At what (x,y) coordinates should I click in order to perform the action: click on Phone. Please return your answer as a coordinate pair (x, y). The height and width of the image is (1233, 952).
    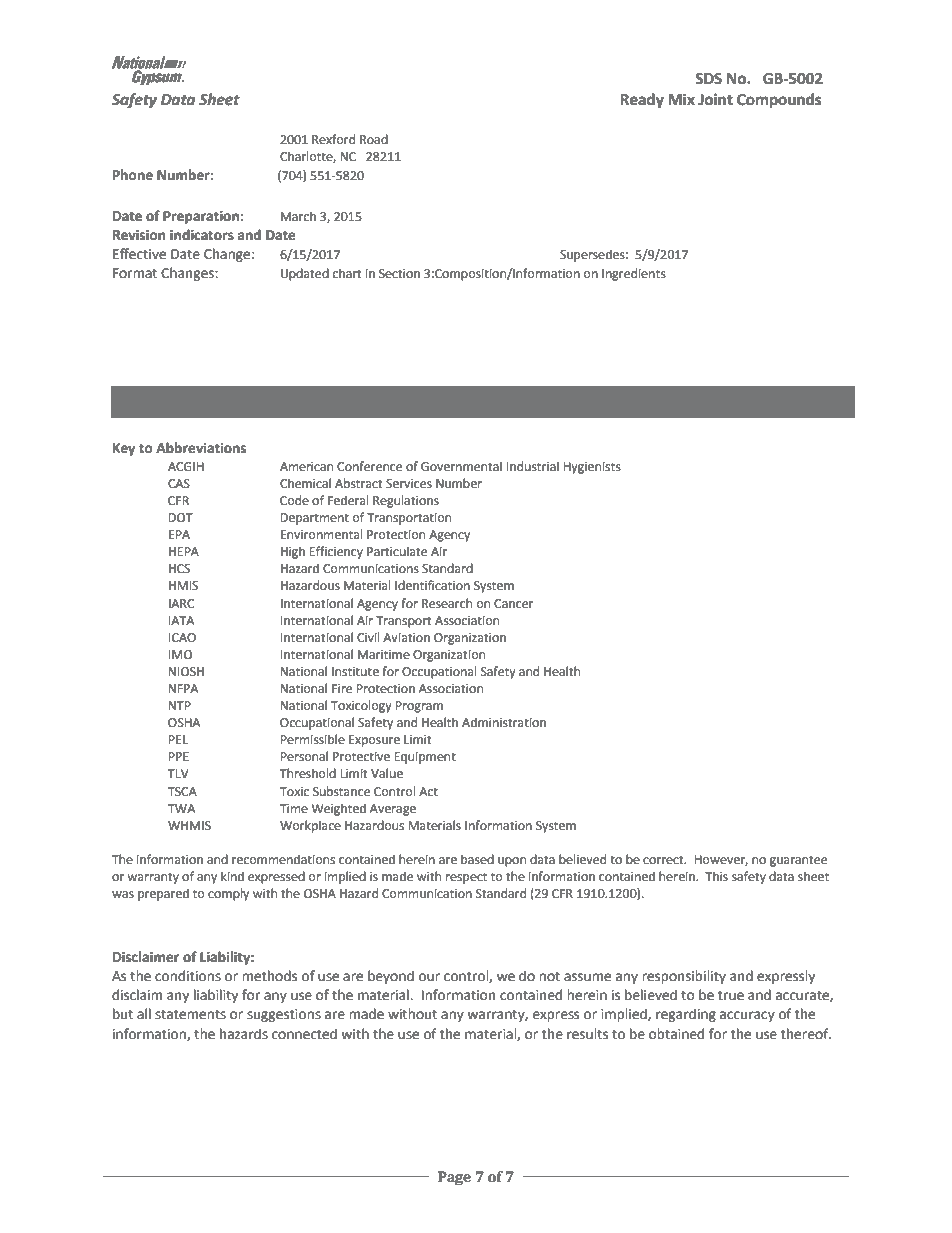
    Looking at the image, I should click on (133, 175).
